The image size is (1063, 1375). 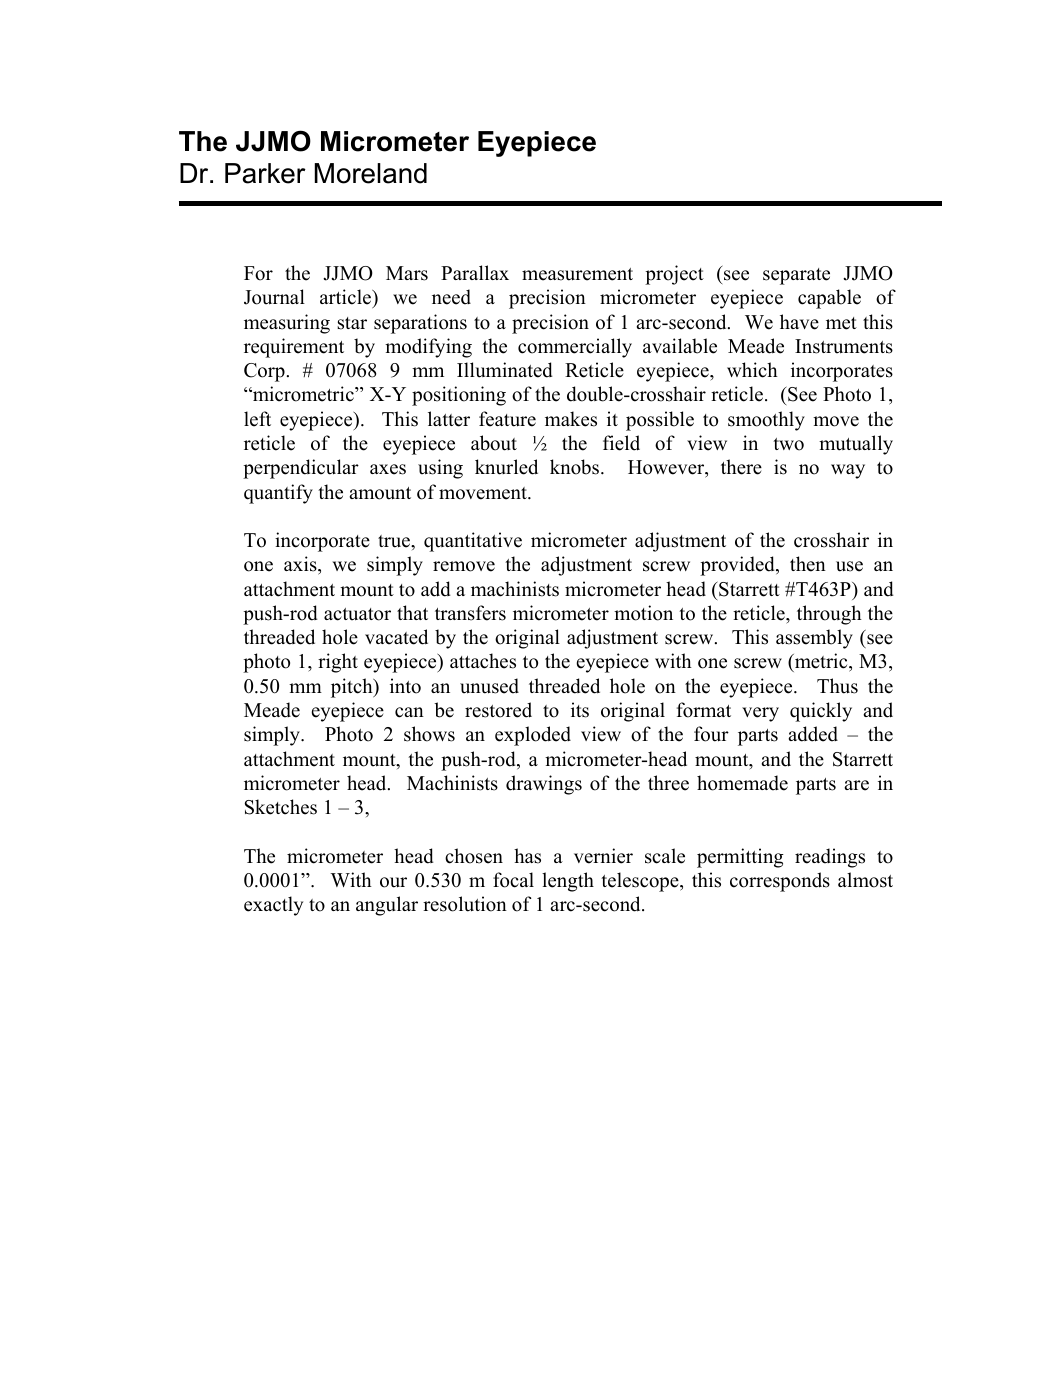 What do you see at coordinates (796, 276) in the page?
I see `separate` at bounding box center [796, 276].
